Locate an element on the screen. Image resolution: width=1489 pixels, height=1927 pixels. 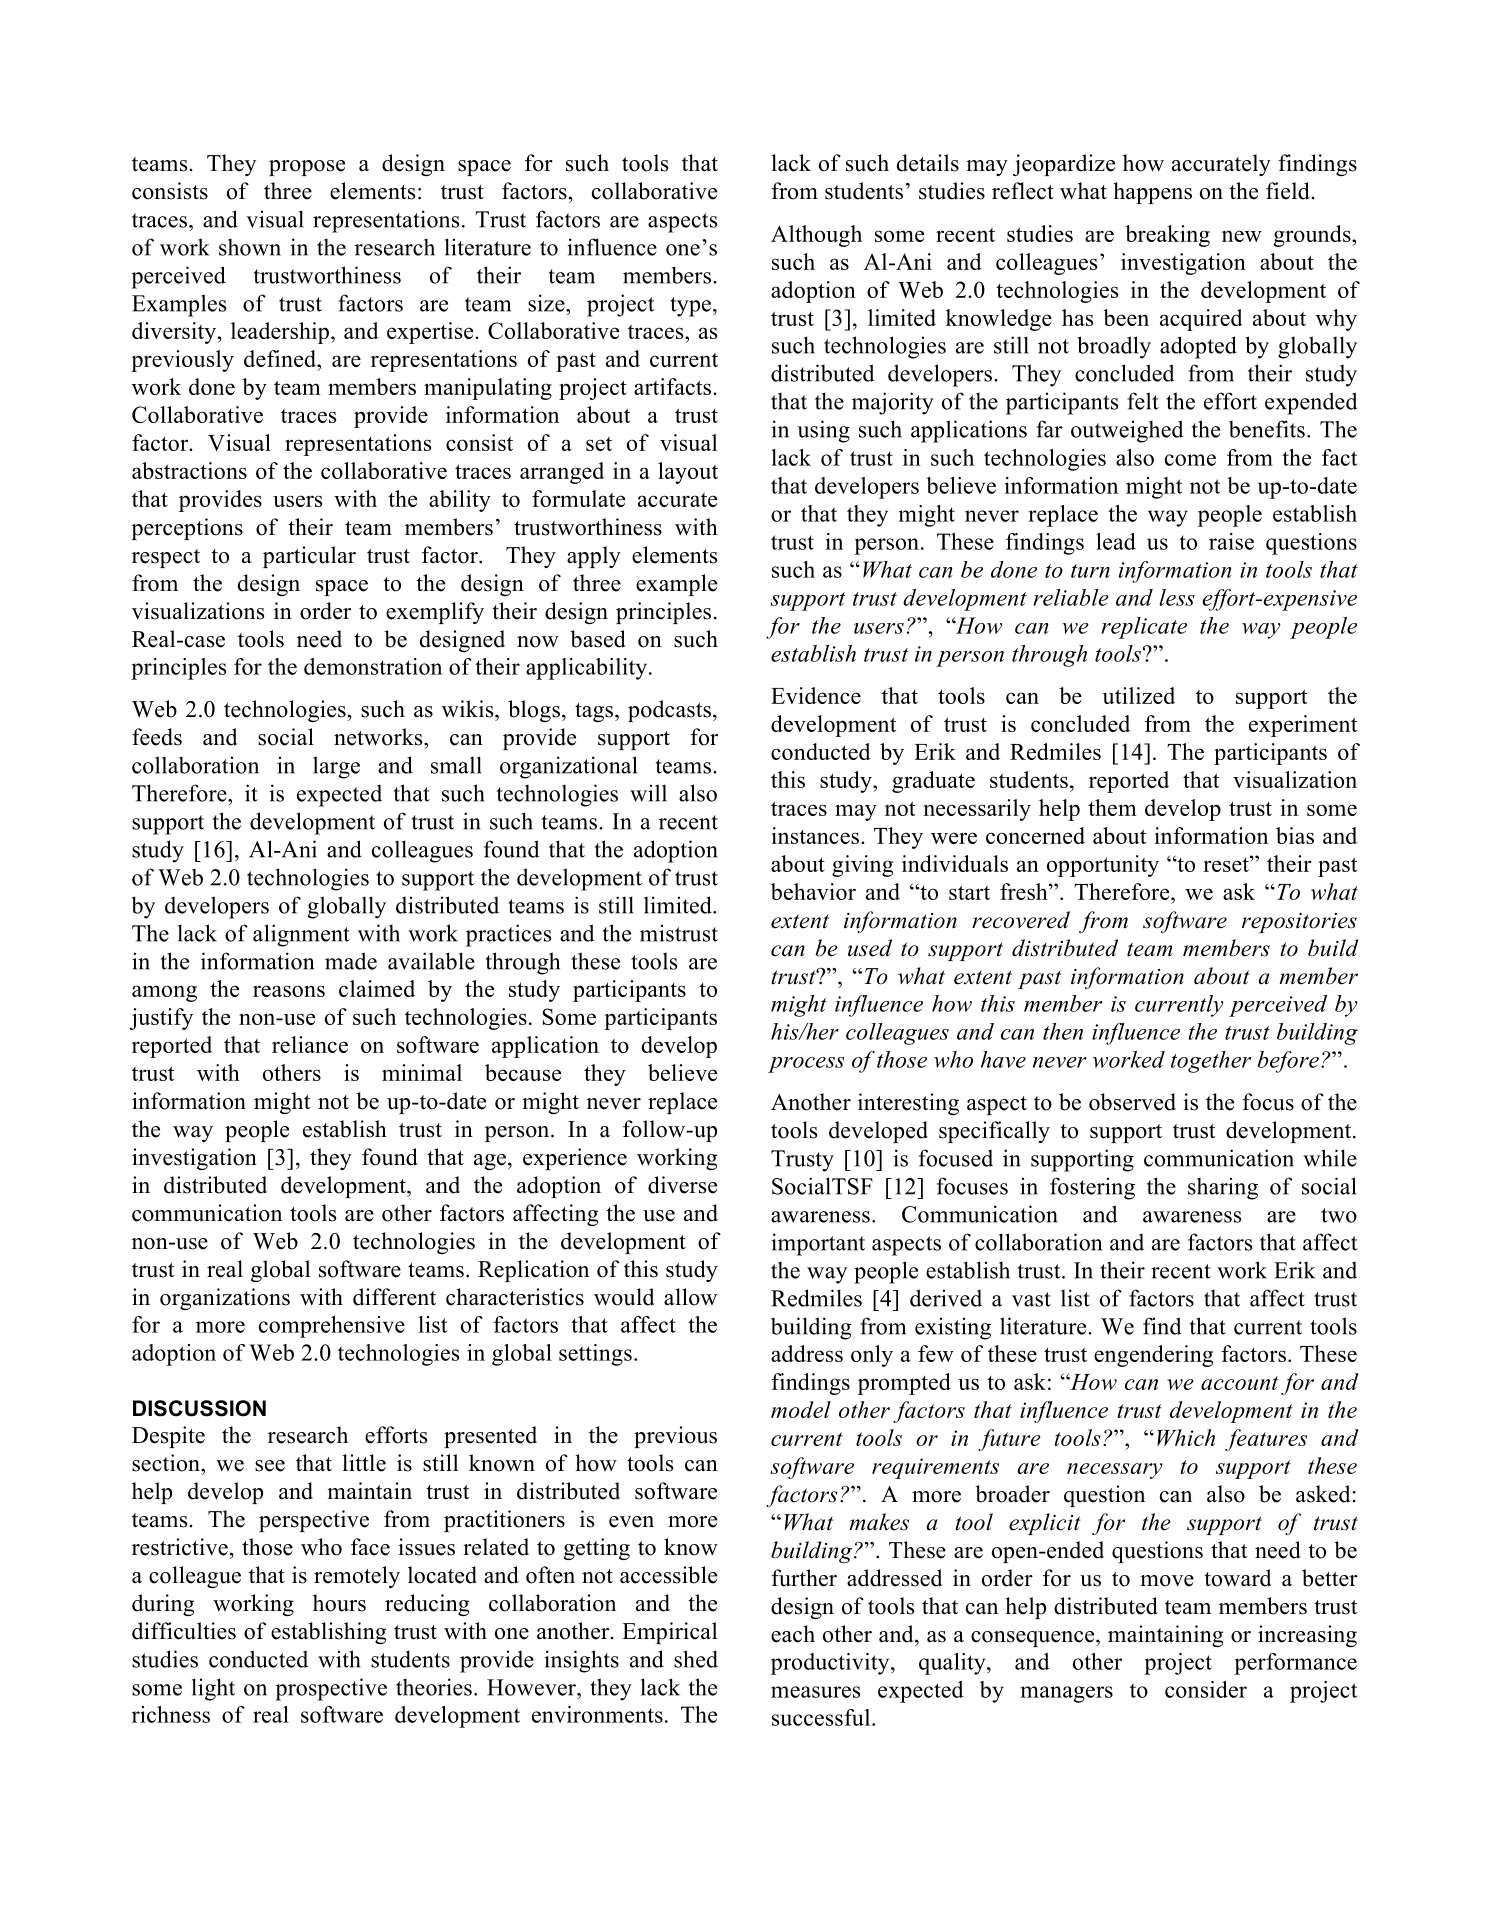
Evidence is located at coordinates (816, 695).
